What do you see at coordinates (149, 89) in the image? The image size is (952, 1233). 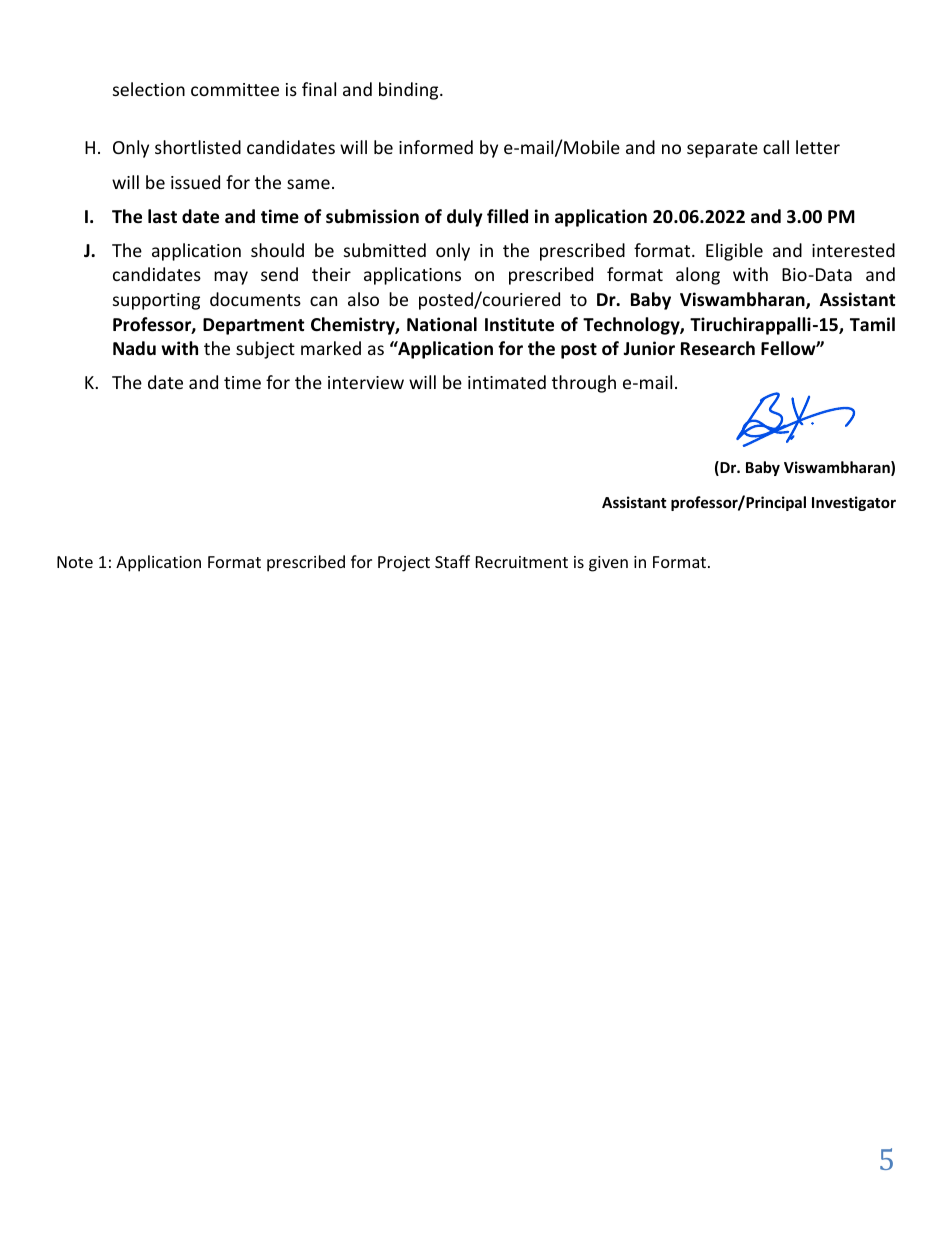 I see `selection` at bounding box center [149, 89].
